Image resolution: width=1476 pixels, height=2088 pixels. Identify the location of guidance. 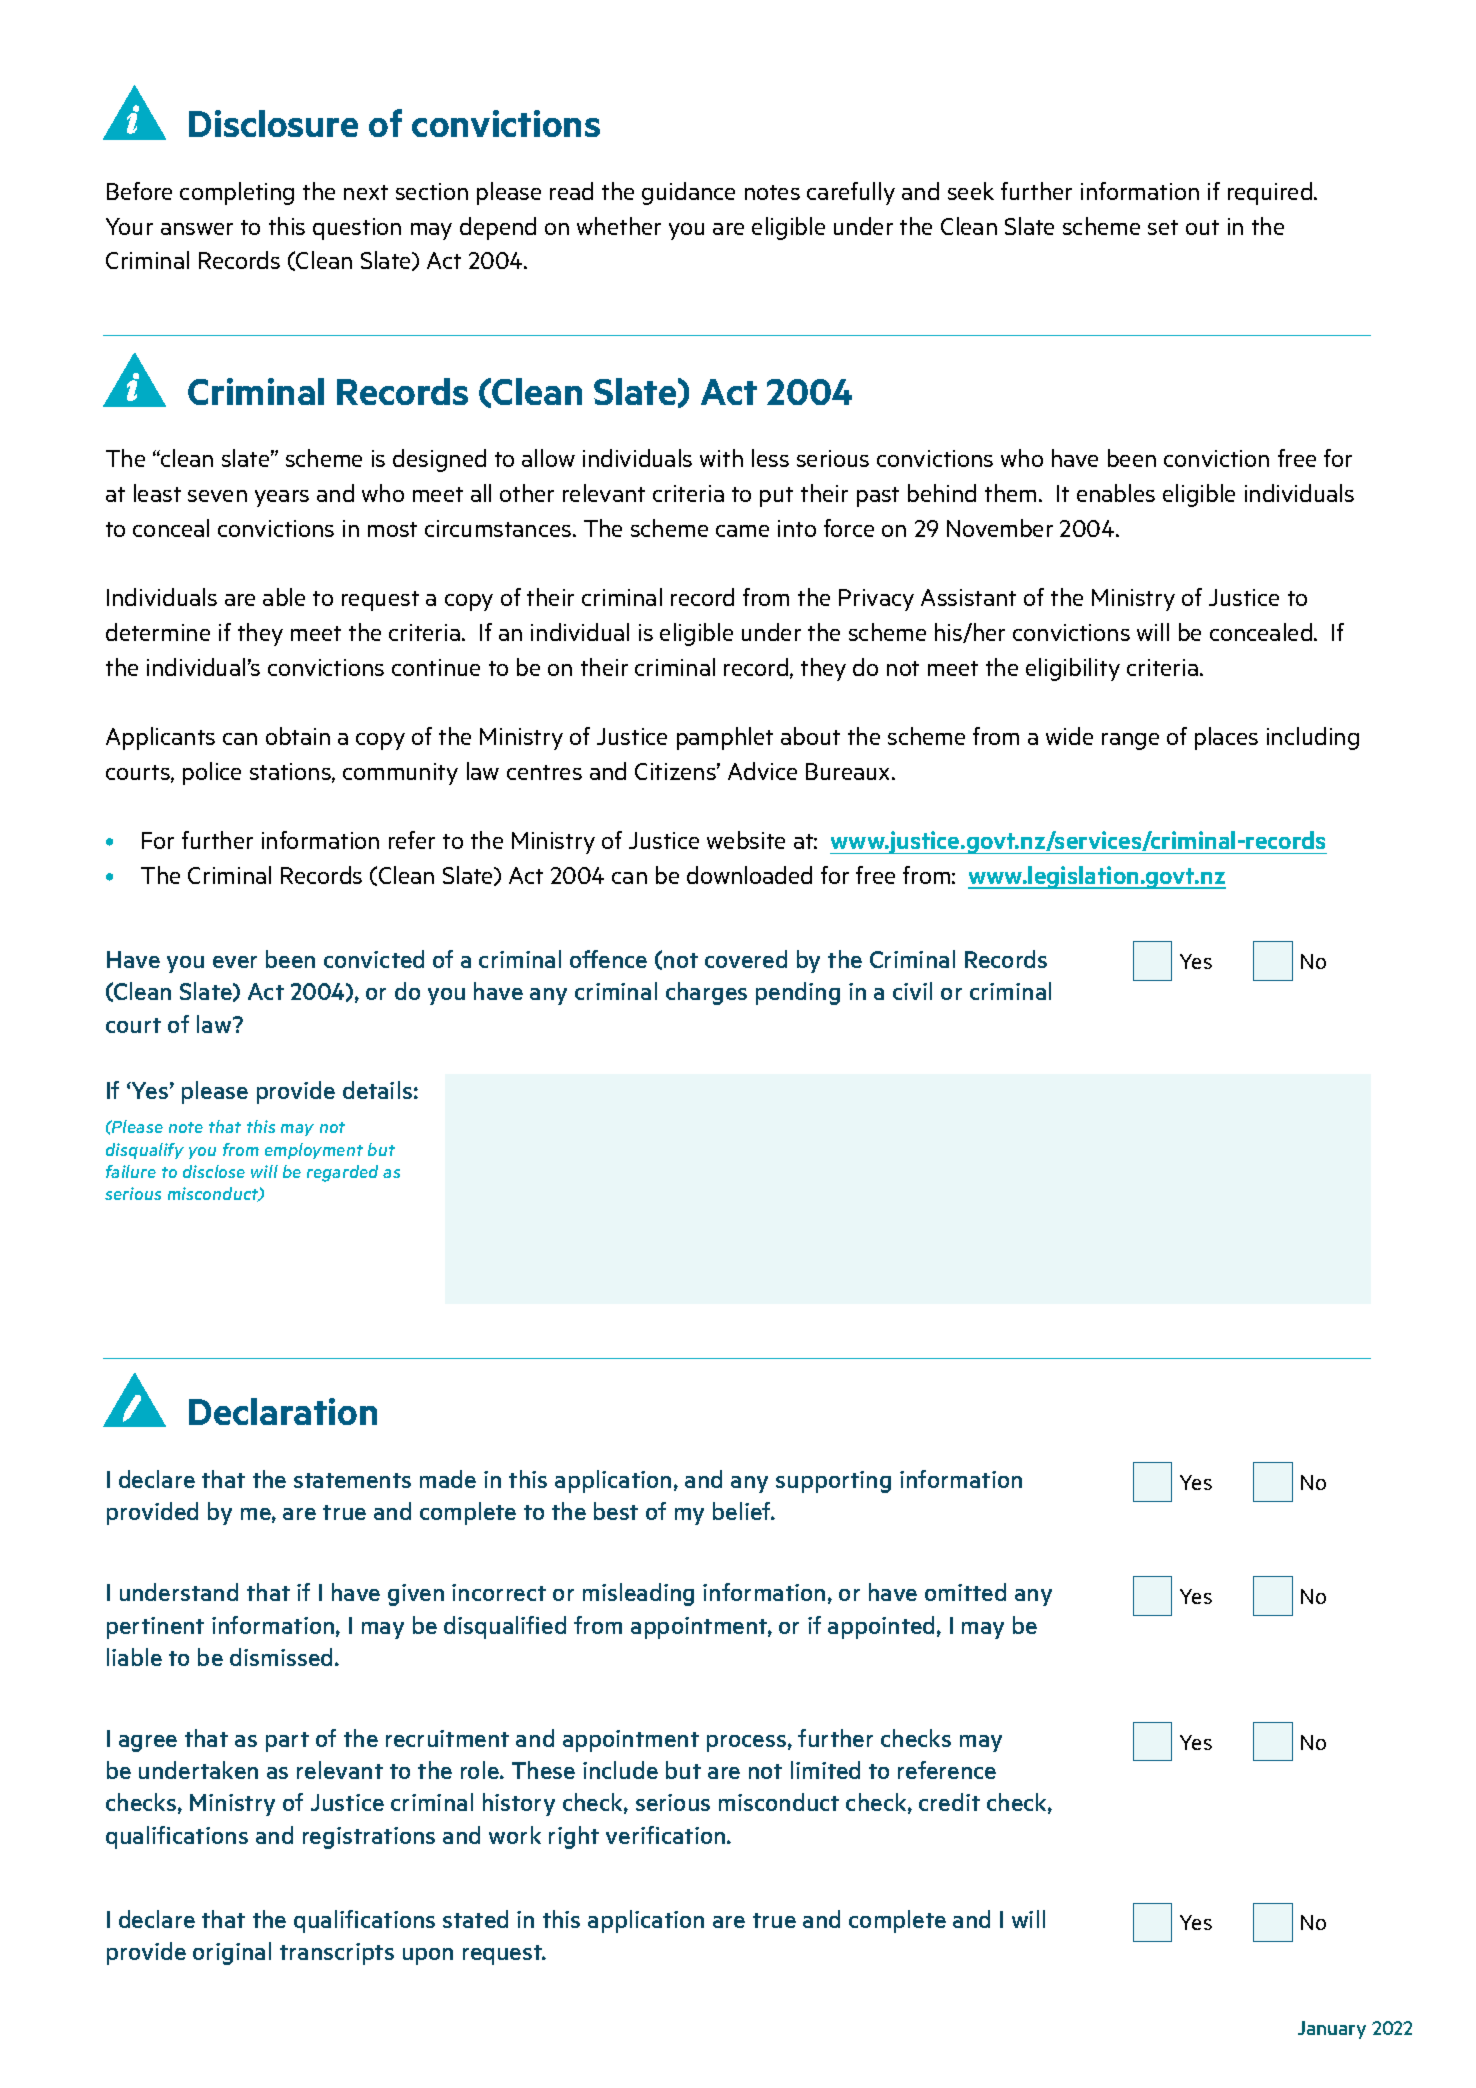
(688, 193).
